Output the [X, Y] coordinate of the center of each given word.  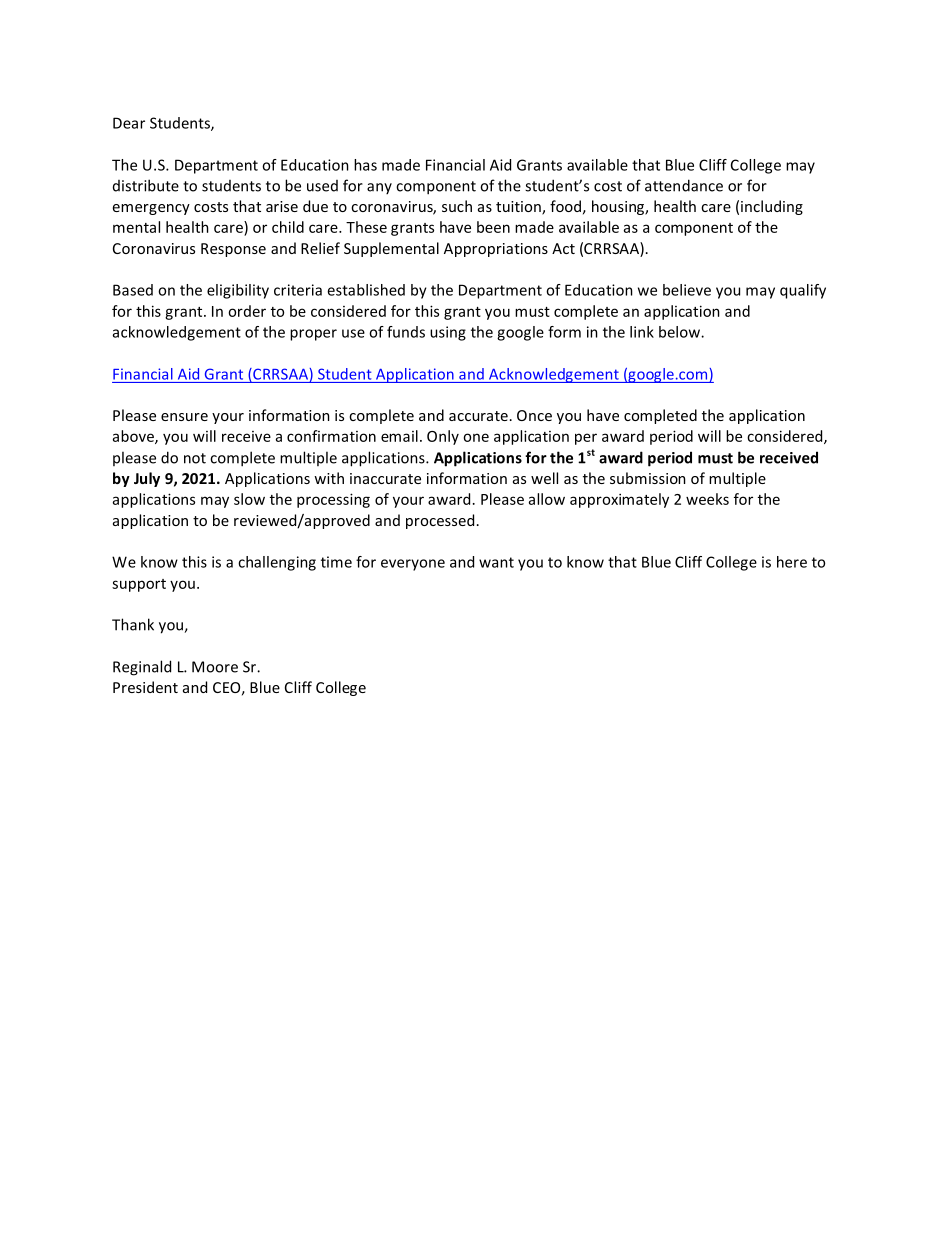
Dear [129, 123]
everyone [413, 565]
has [365, 165]
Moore [215, 667]
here [792, 562]
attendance [684, 185]
